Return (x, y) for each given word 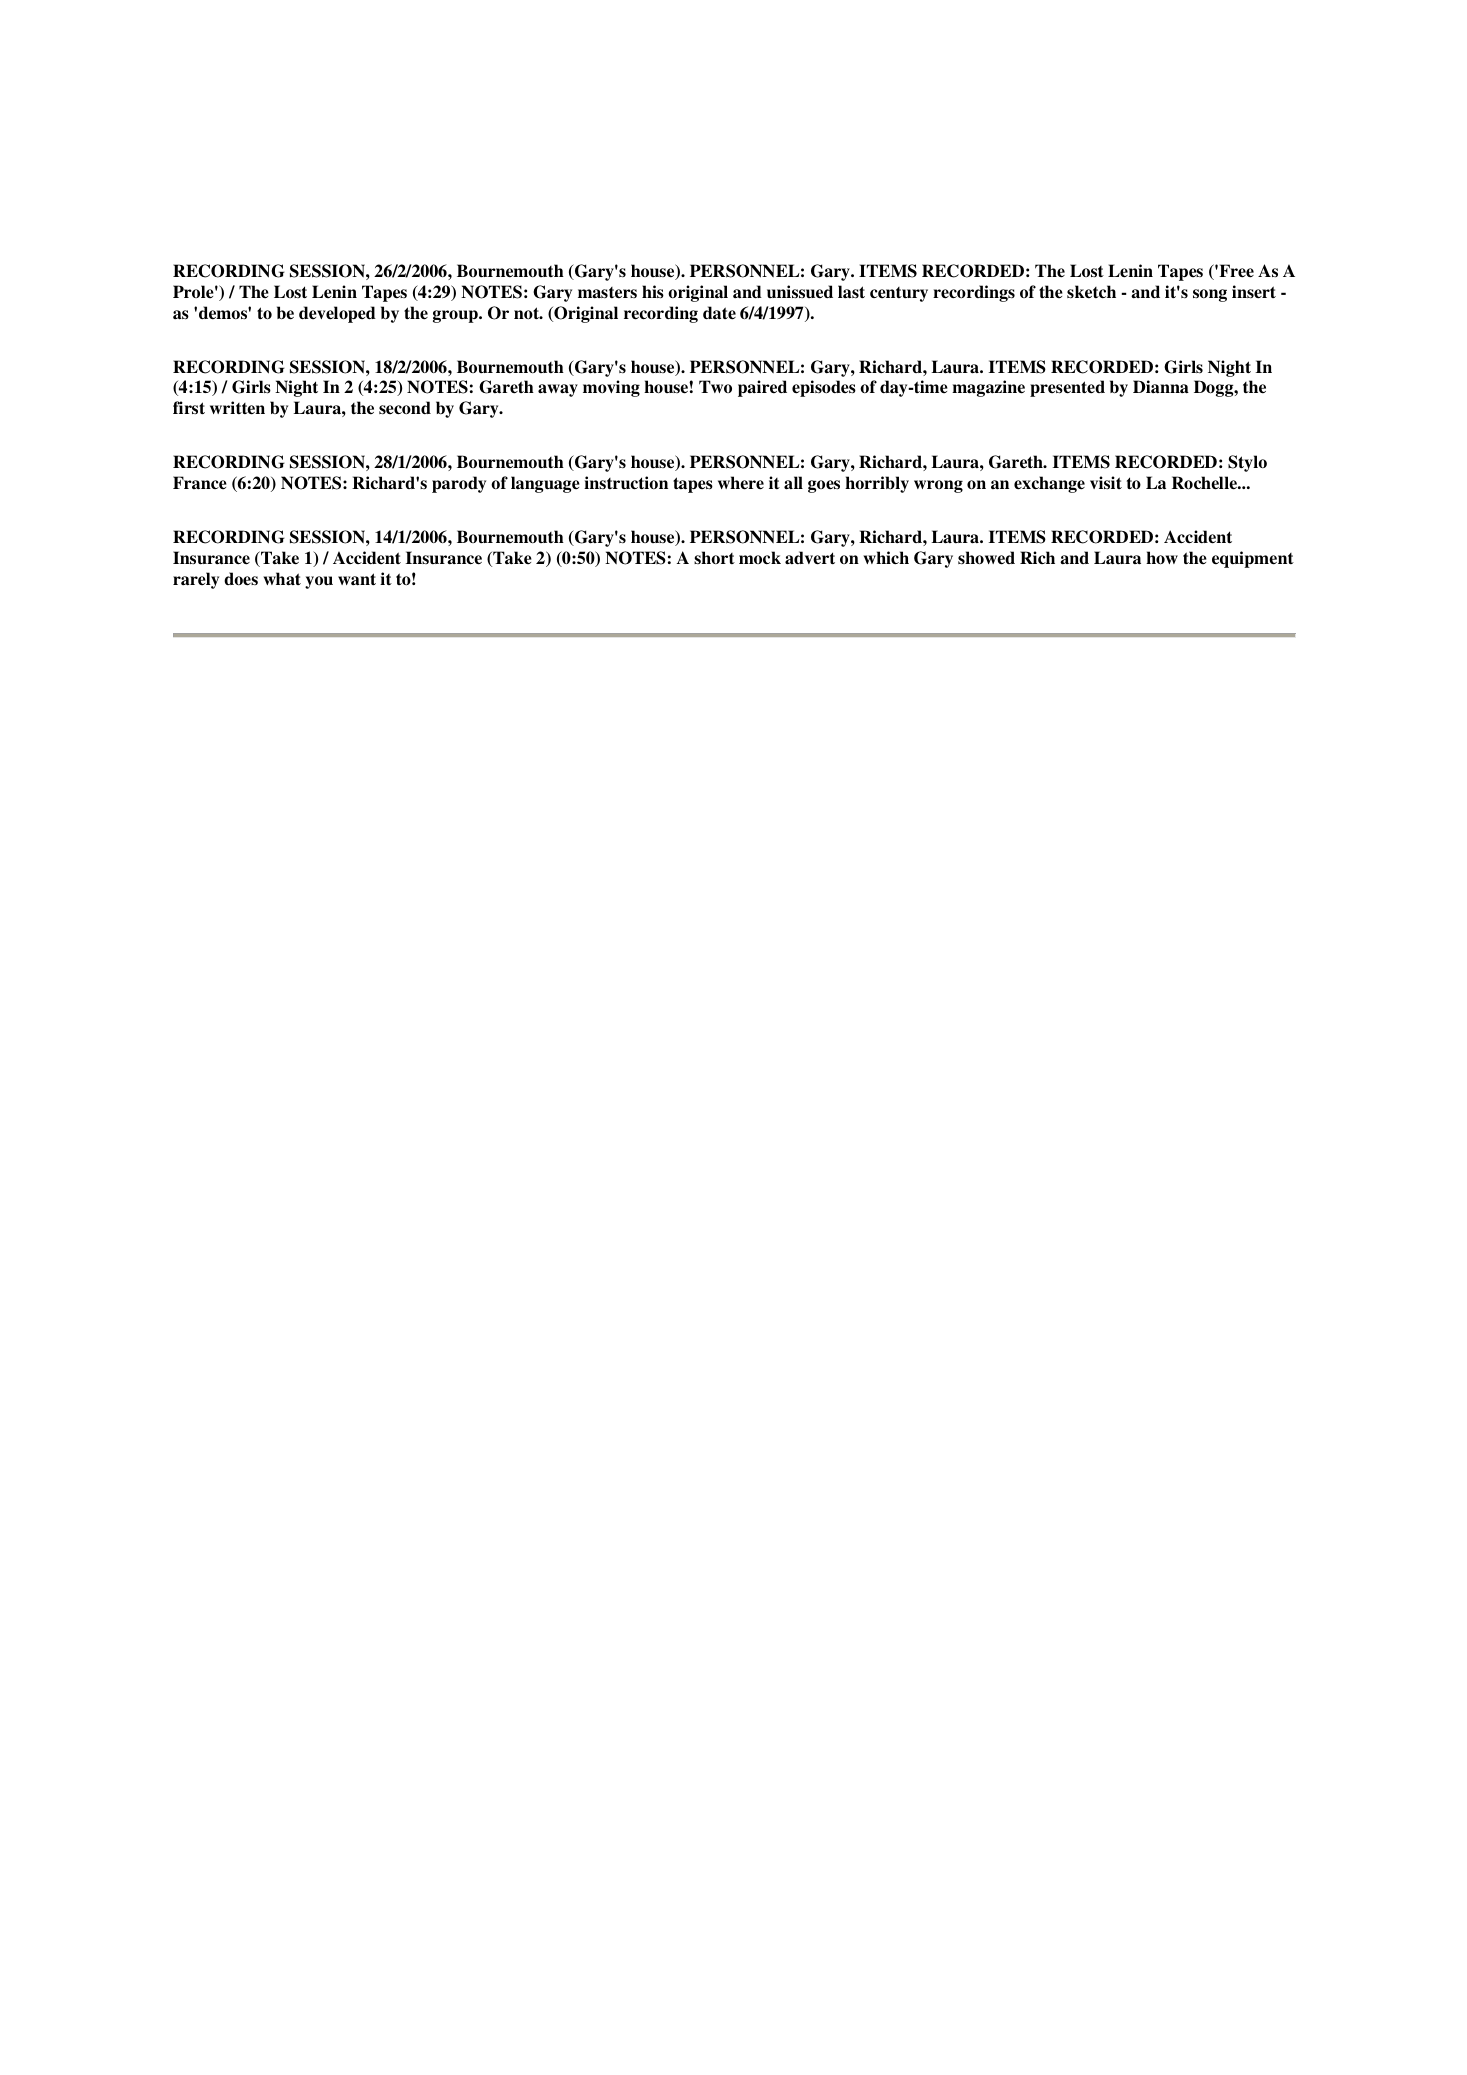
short (714, 557)
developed (337, 314)
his (653, 292)
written (237, 408)
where (741, 483)
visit (1106, 483)
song (1210, 295)
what (282, 579)
